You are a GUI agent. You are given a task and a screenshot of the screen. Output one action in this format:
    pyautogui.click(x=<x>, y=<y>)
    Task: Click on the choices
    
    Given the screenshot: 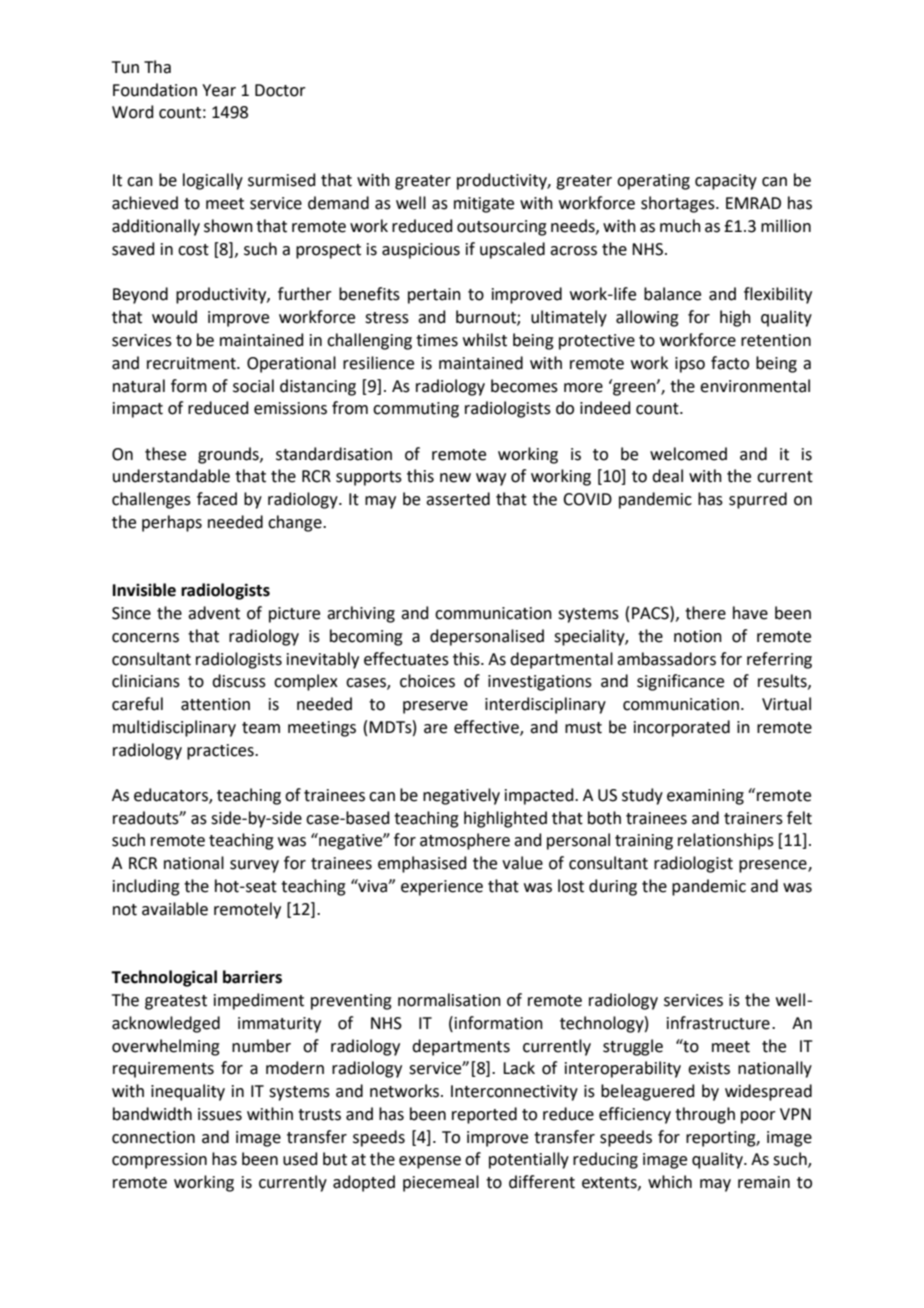 What is the action you would take?
    pyautogui.click(x=427, y=681)
